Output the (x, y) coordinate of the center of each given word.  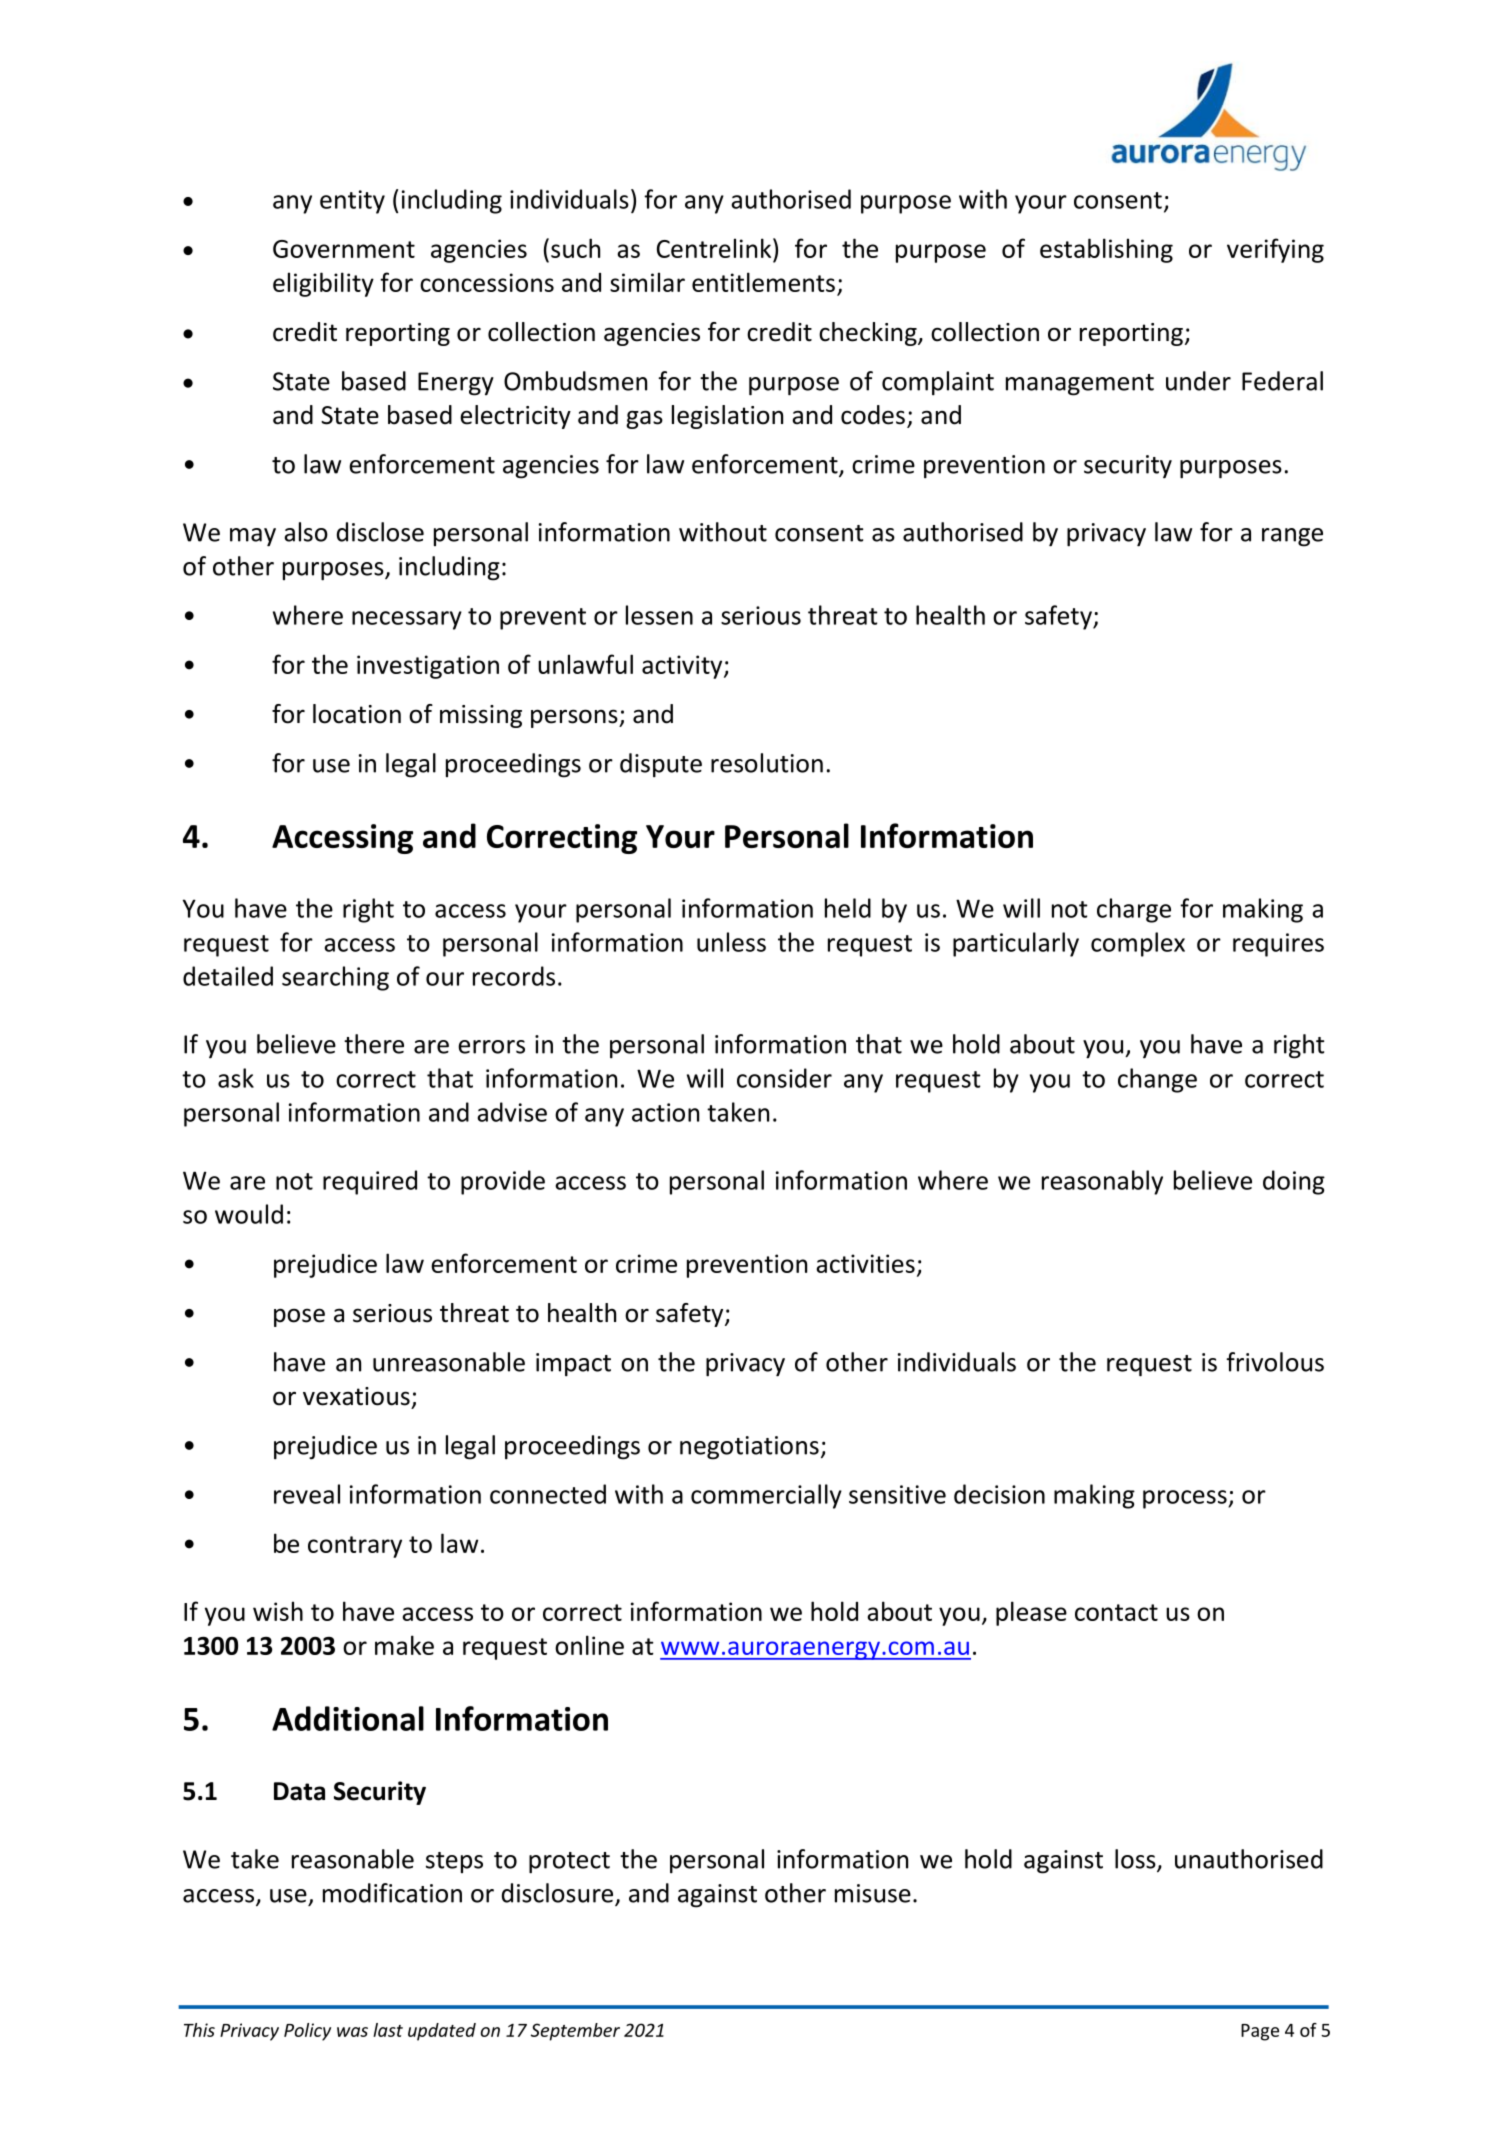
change (1157, 1080)
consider (784, 1078)
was (352, 2032)
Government (344, 249)
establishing (1106, 250)
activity (683, 667)
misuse (873, 1893)
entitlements (763, 282)
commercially (766, 1496)
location (357, 714)
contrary (355, 1547)
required (370, 1182)
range (1292, 537)
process (1186, 1499)
